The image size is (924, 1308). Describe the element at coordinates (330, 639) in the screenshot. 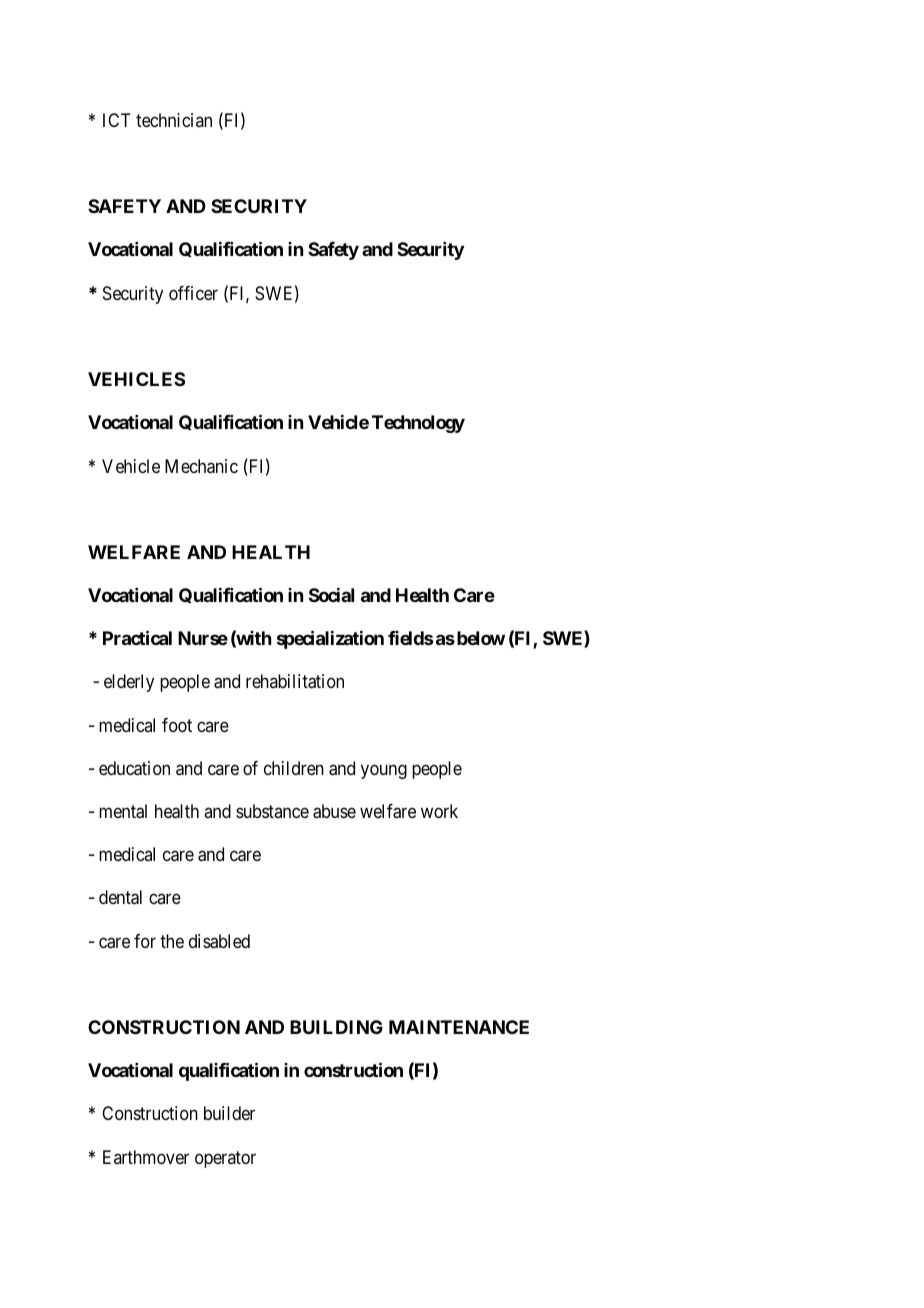

I see `specialization` at that location.
